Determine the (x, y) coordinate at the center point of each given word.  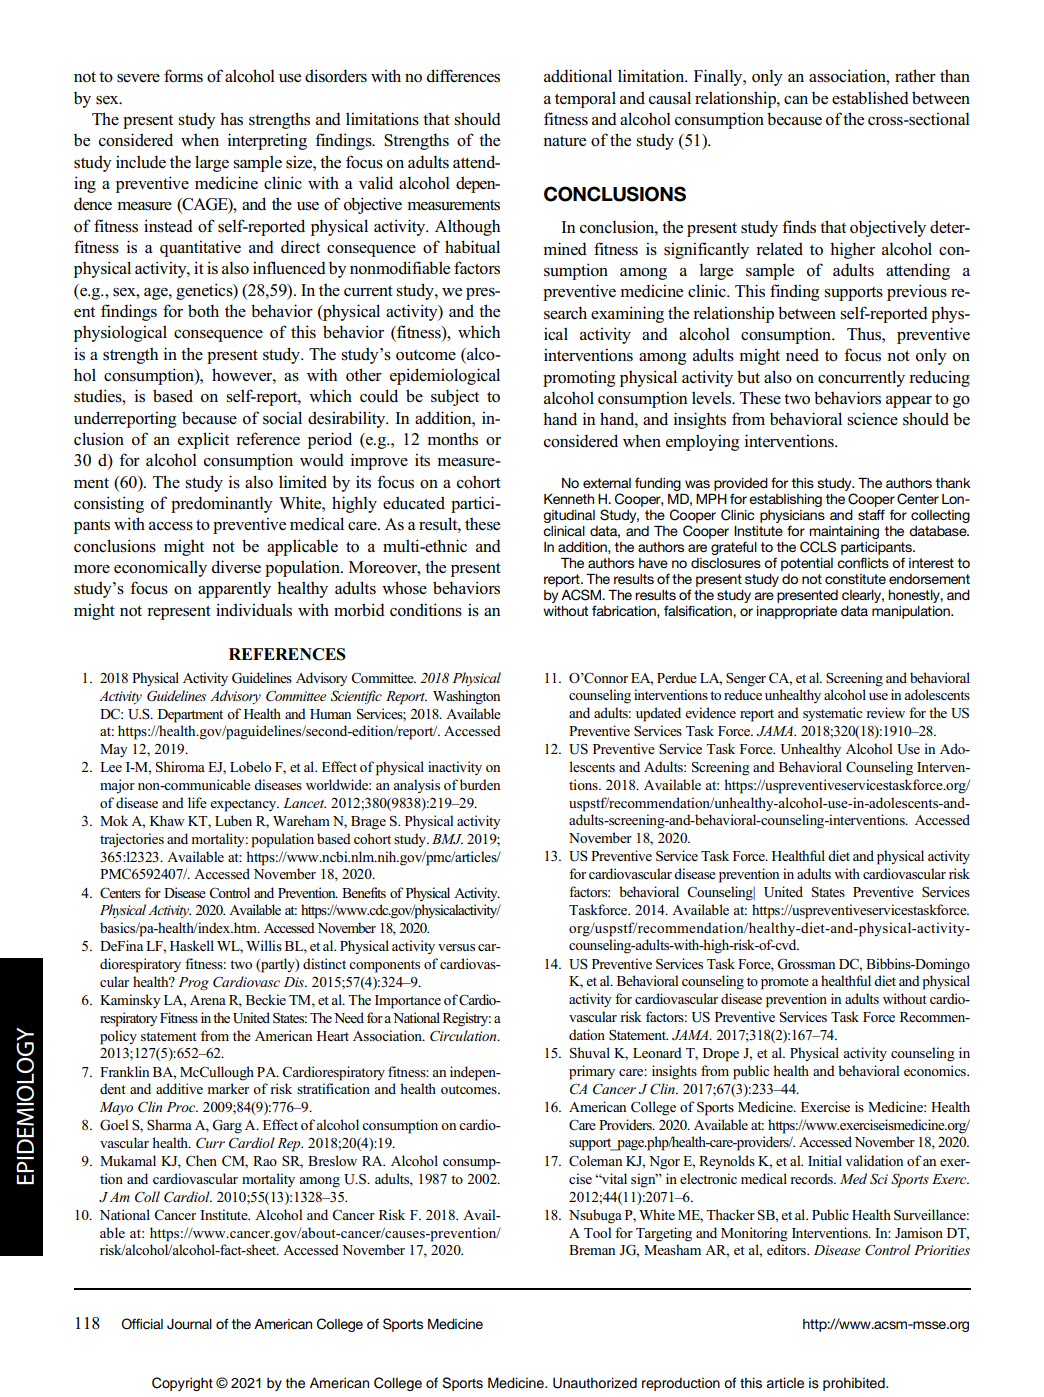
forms (183, 76)
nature (564, 141)
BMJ (447, 839)
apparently (234, 589)
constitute (855, 579)
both (203, 311)
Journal (189, 1324)
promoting (579, 378)
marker (228, 1088)
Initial (825, 1160)
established (870, 98)
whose (404, 588)
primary (592, 1072)
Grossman (806, 964)
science (872, 419)
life (197, 802)
